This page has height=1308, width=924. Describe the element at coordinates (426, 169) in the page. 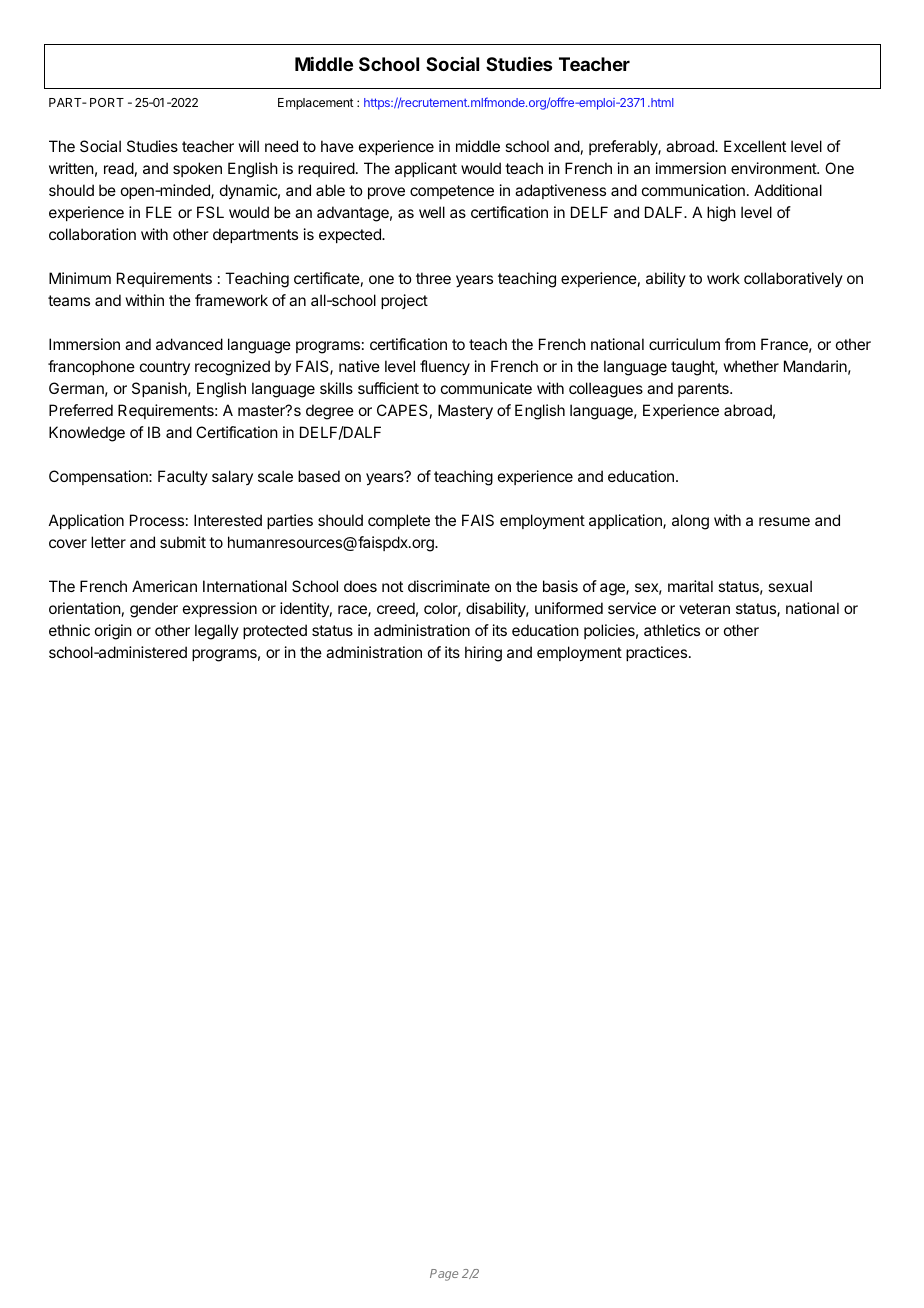

I see `applicant` at that location.
